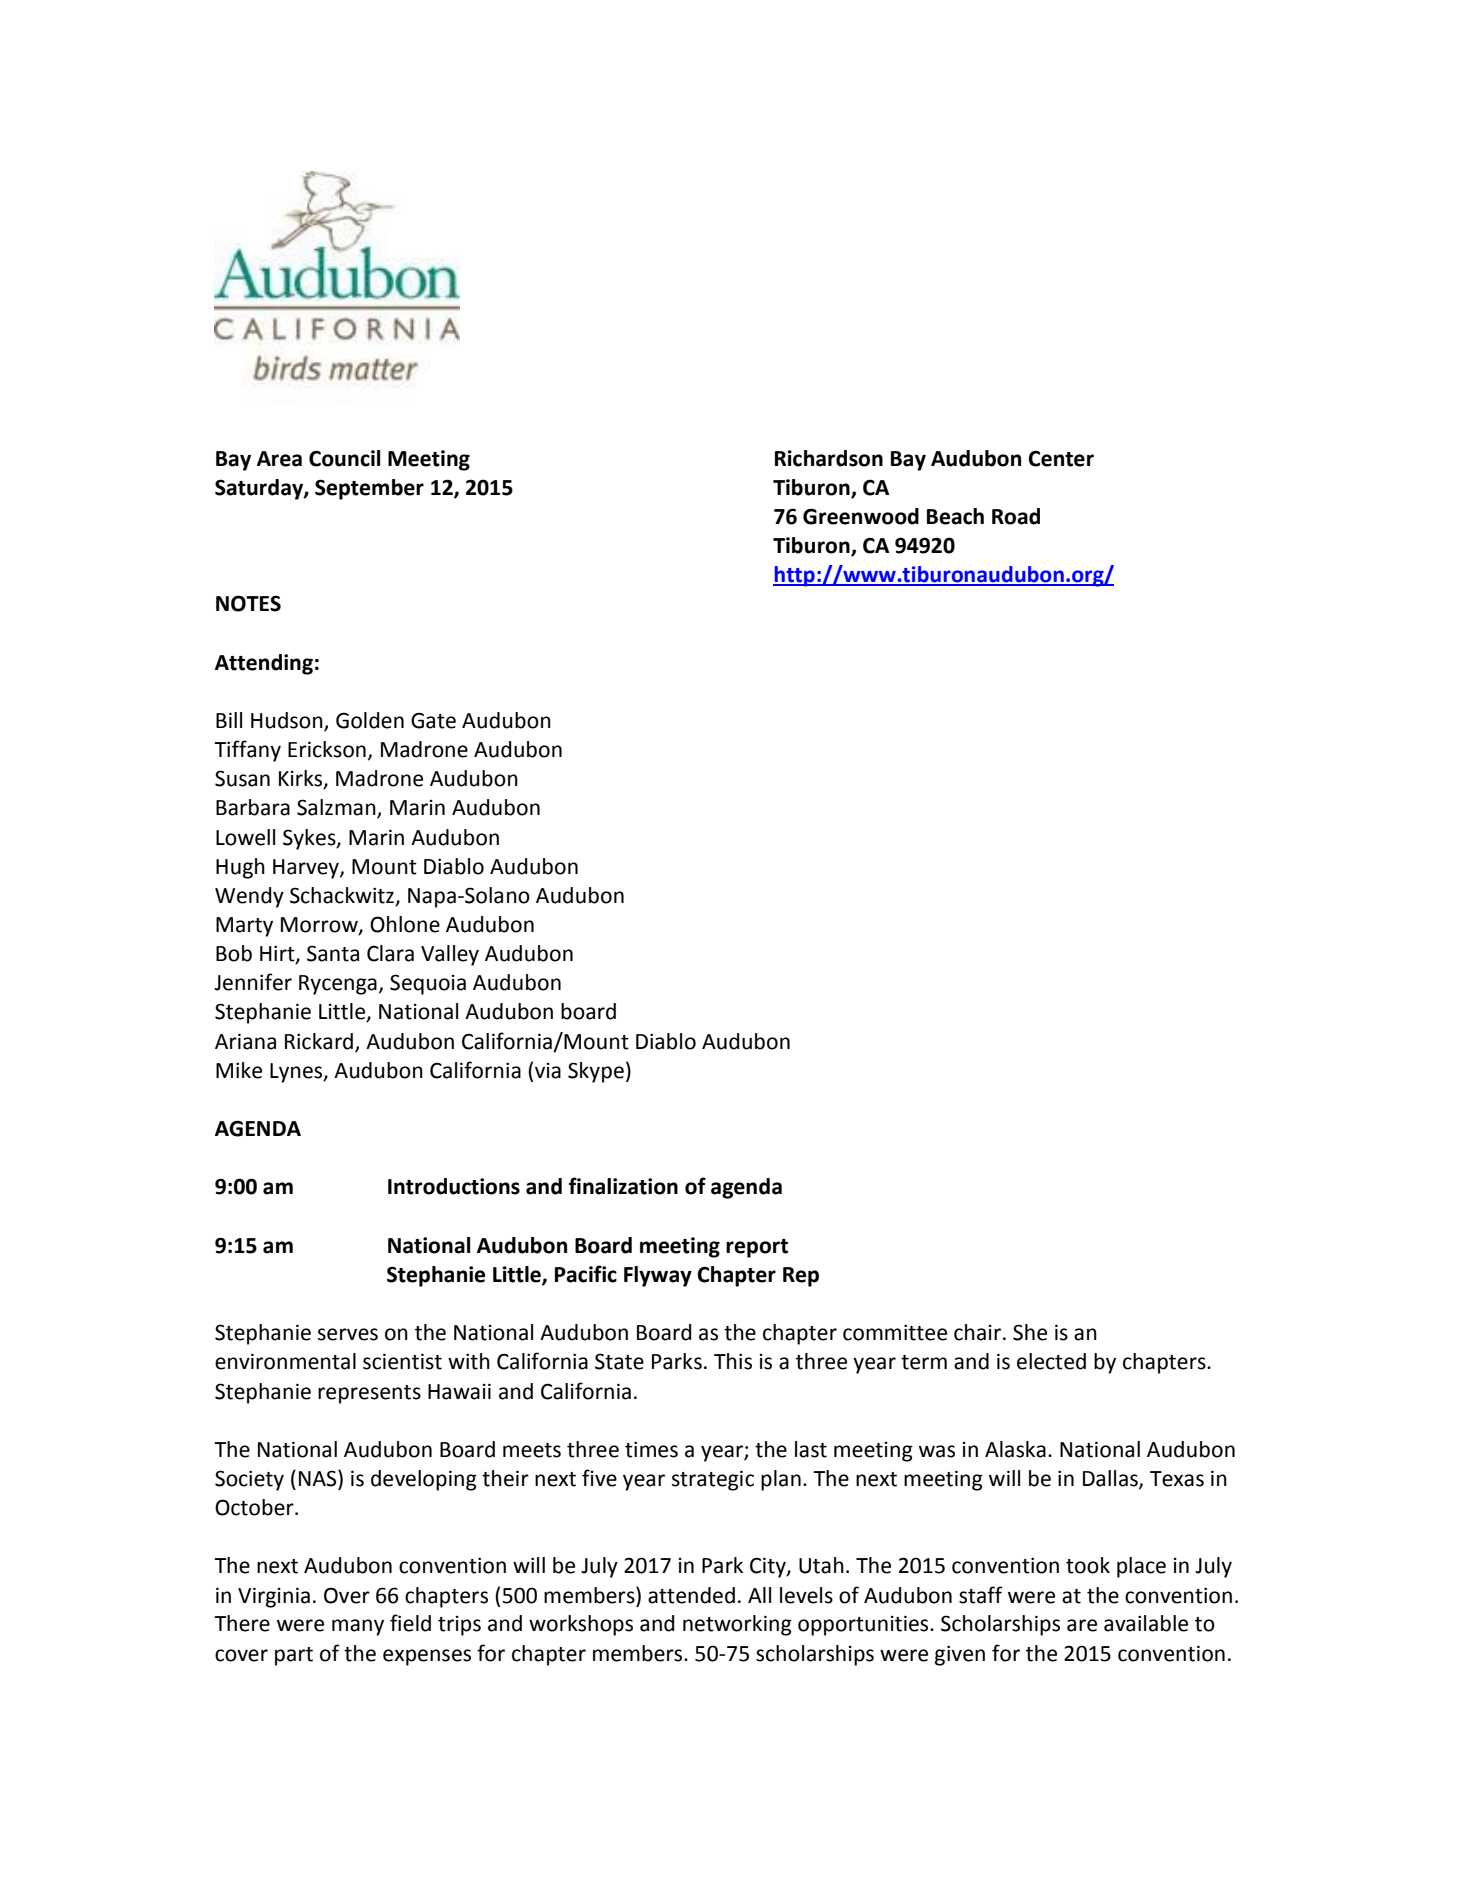 This document has width=1461, height=1891. Describe the element at coordinates (320, 1042) in the document. I see `Rickard` at that location.
